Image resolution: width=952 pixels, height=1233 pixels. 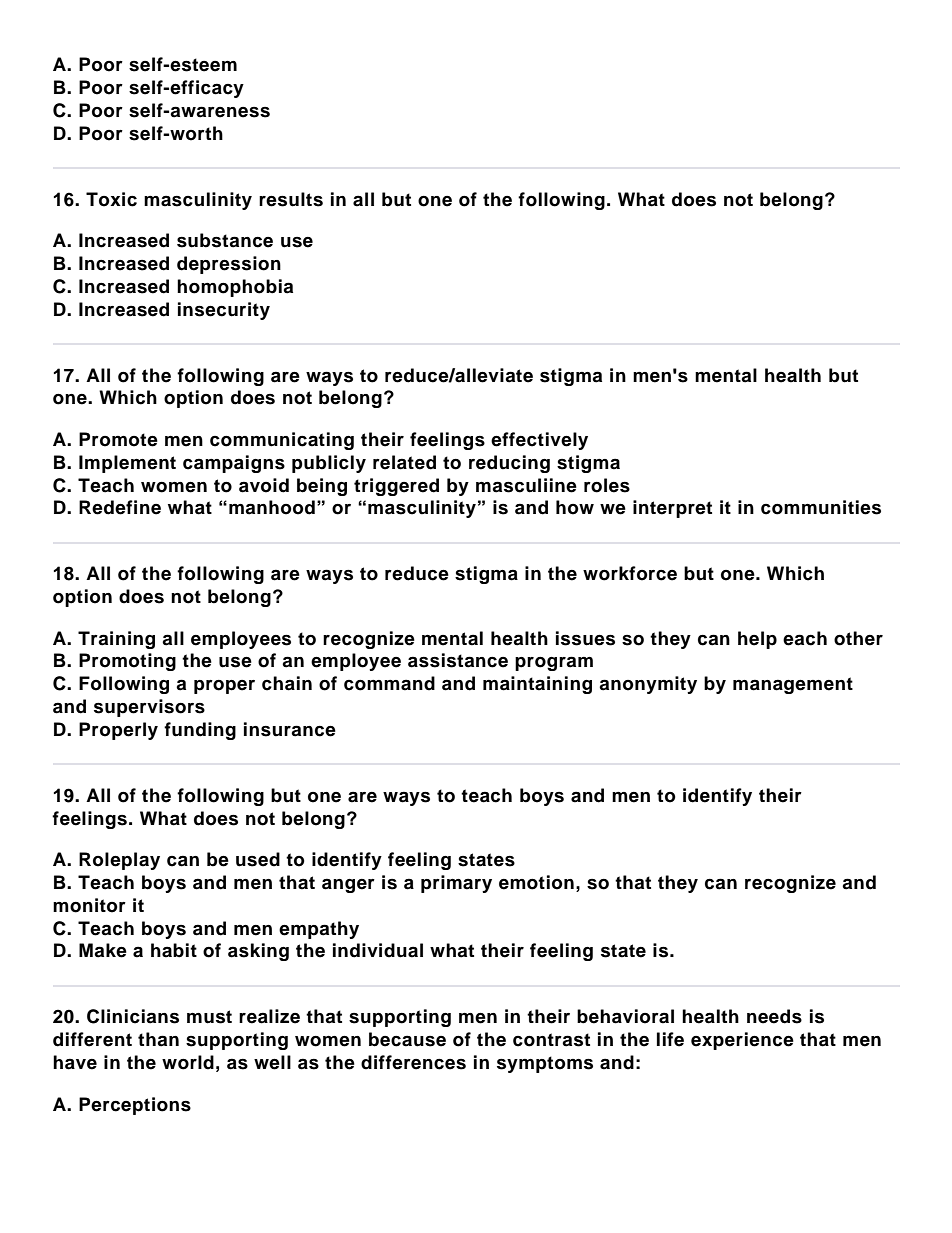 What do you see at coordinates (127, 662) in the screenshot?
I see `Promoting` at bounding box center [127, 662].
